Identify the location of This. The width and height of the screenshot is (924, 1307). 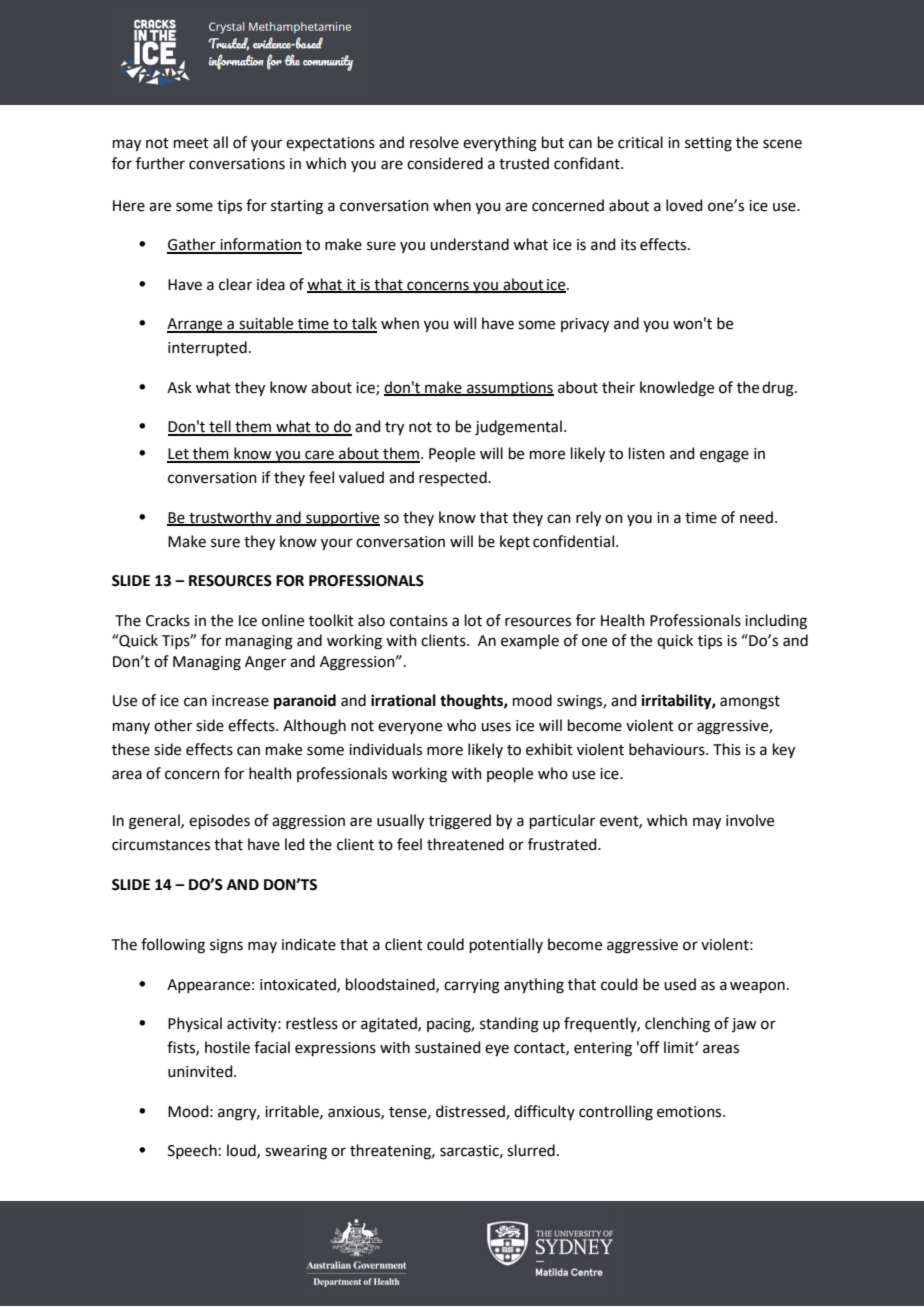
(727, 749).
